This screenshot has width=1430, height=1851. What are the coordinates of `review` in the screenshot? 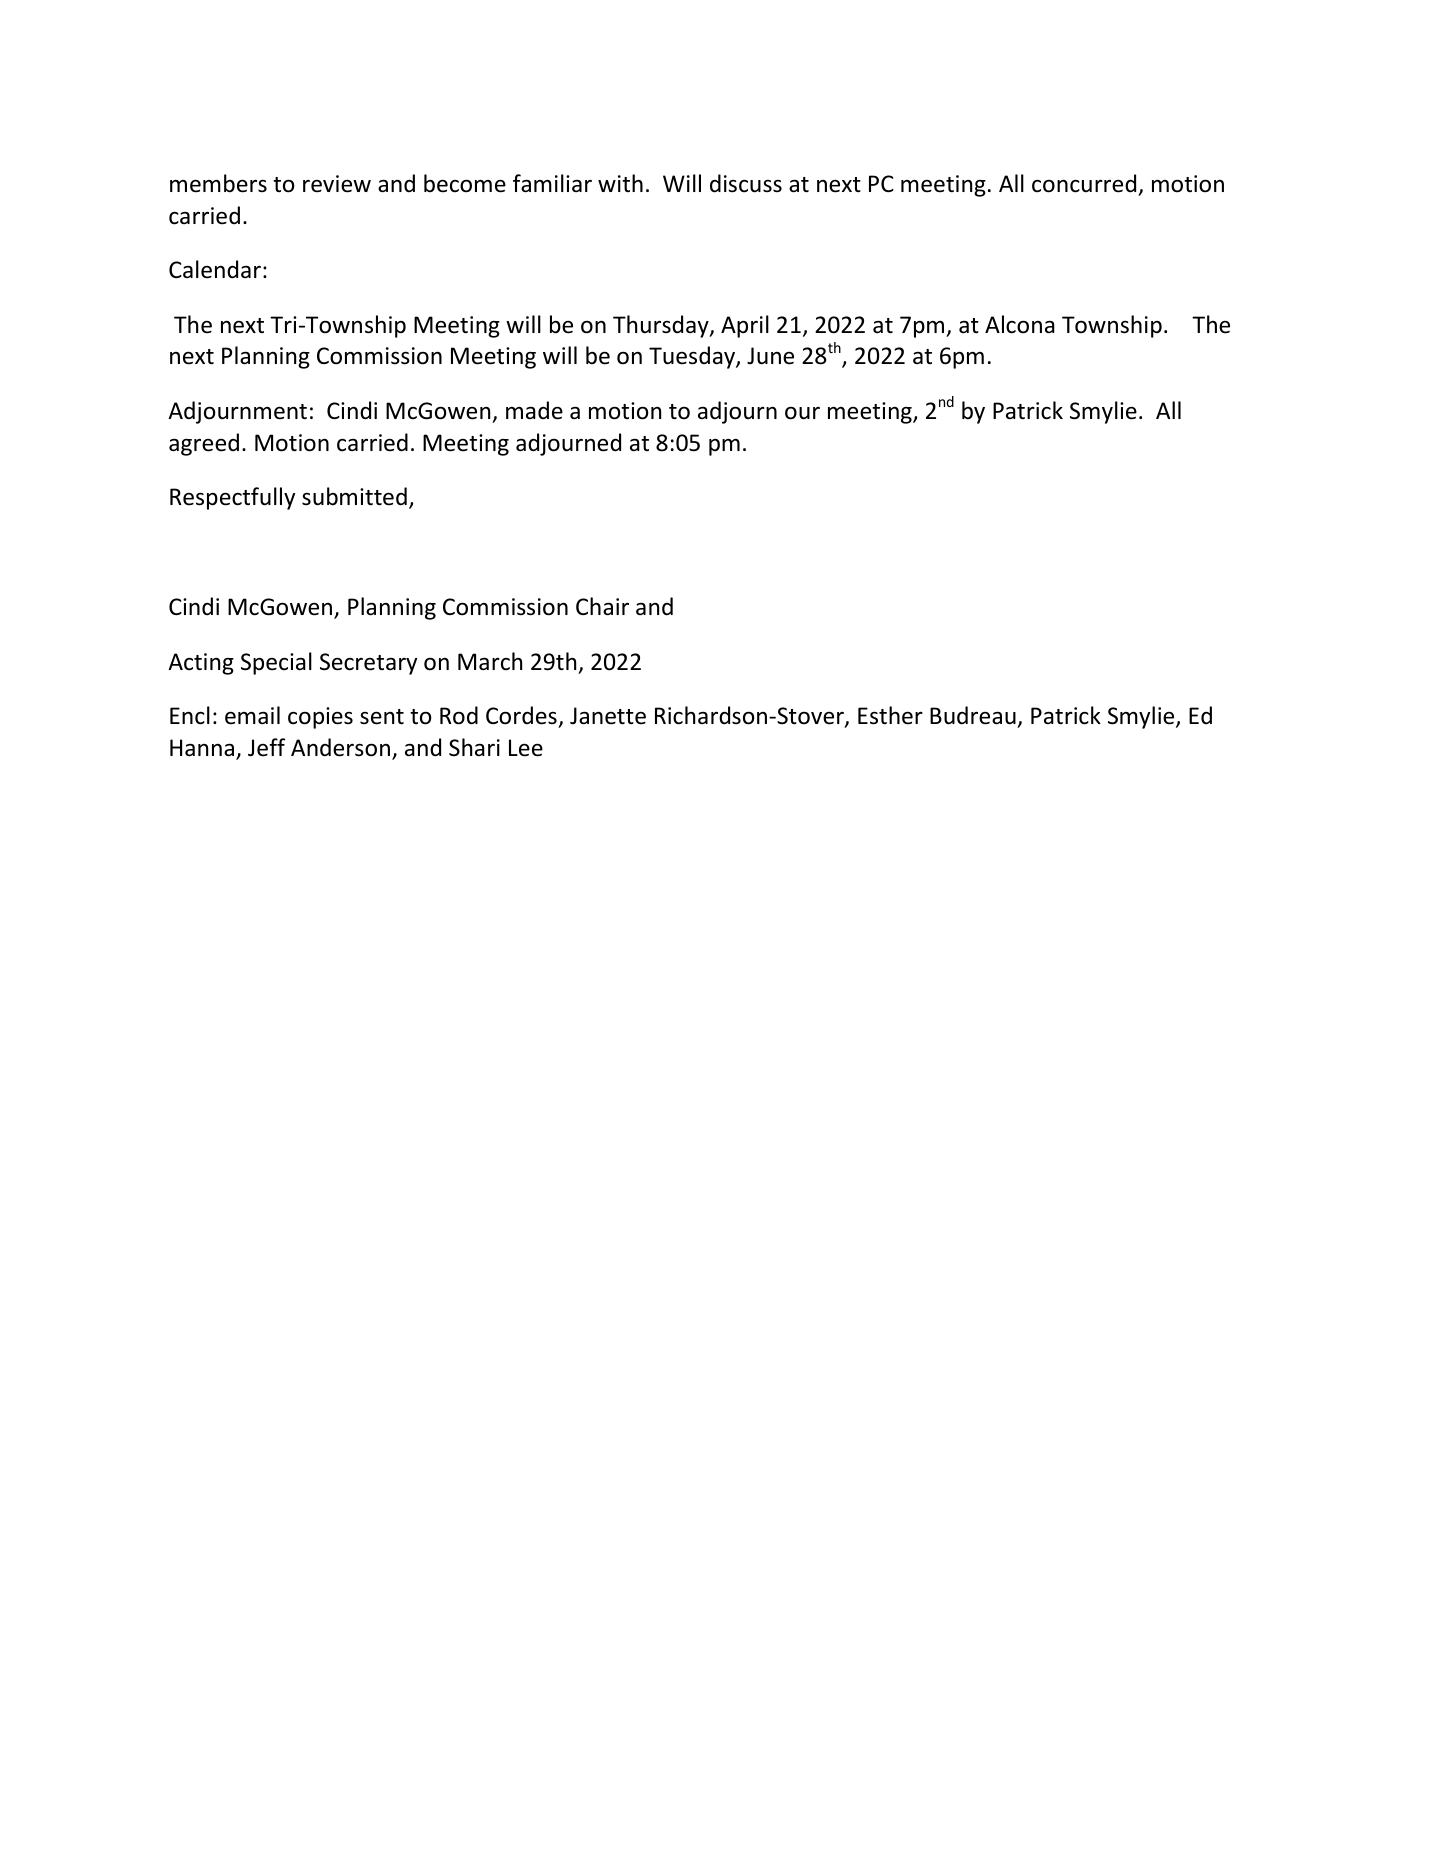 It's located at (337, 184).
